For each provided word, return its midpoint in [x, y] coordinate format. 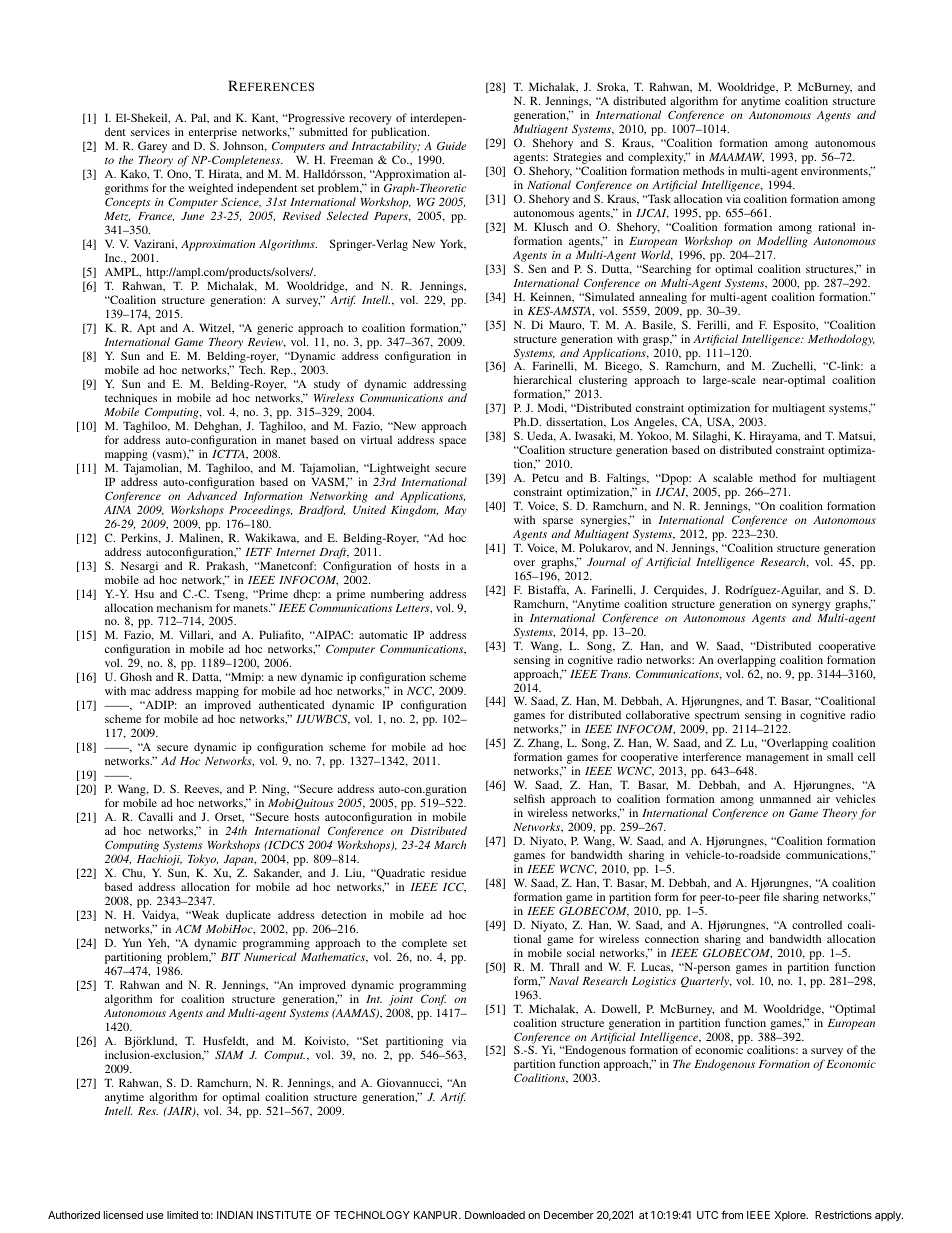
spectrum [718, 718]
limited [182, 1215]
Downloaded [495, 1215]
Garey [152, 148]
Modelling [782, 242]
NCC [420, 691]
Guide [451, 146]
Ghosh [136, 676]
